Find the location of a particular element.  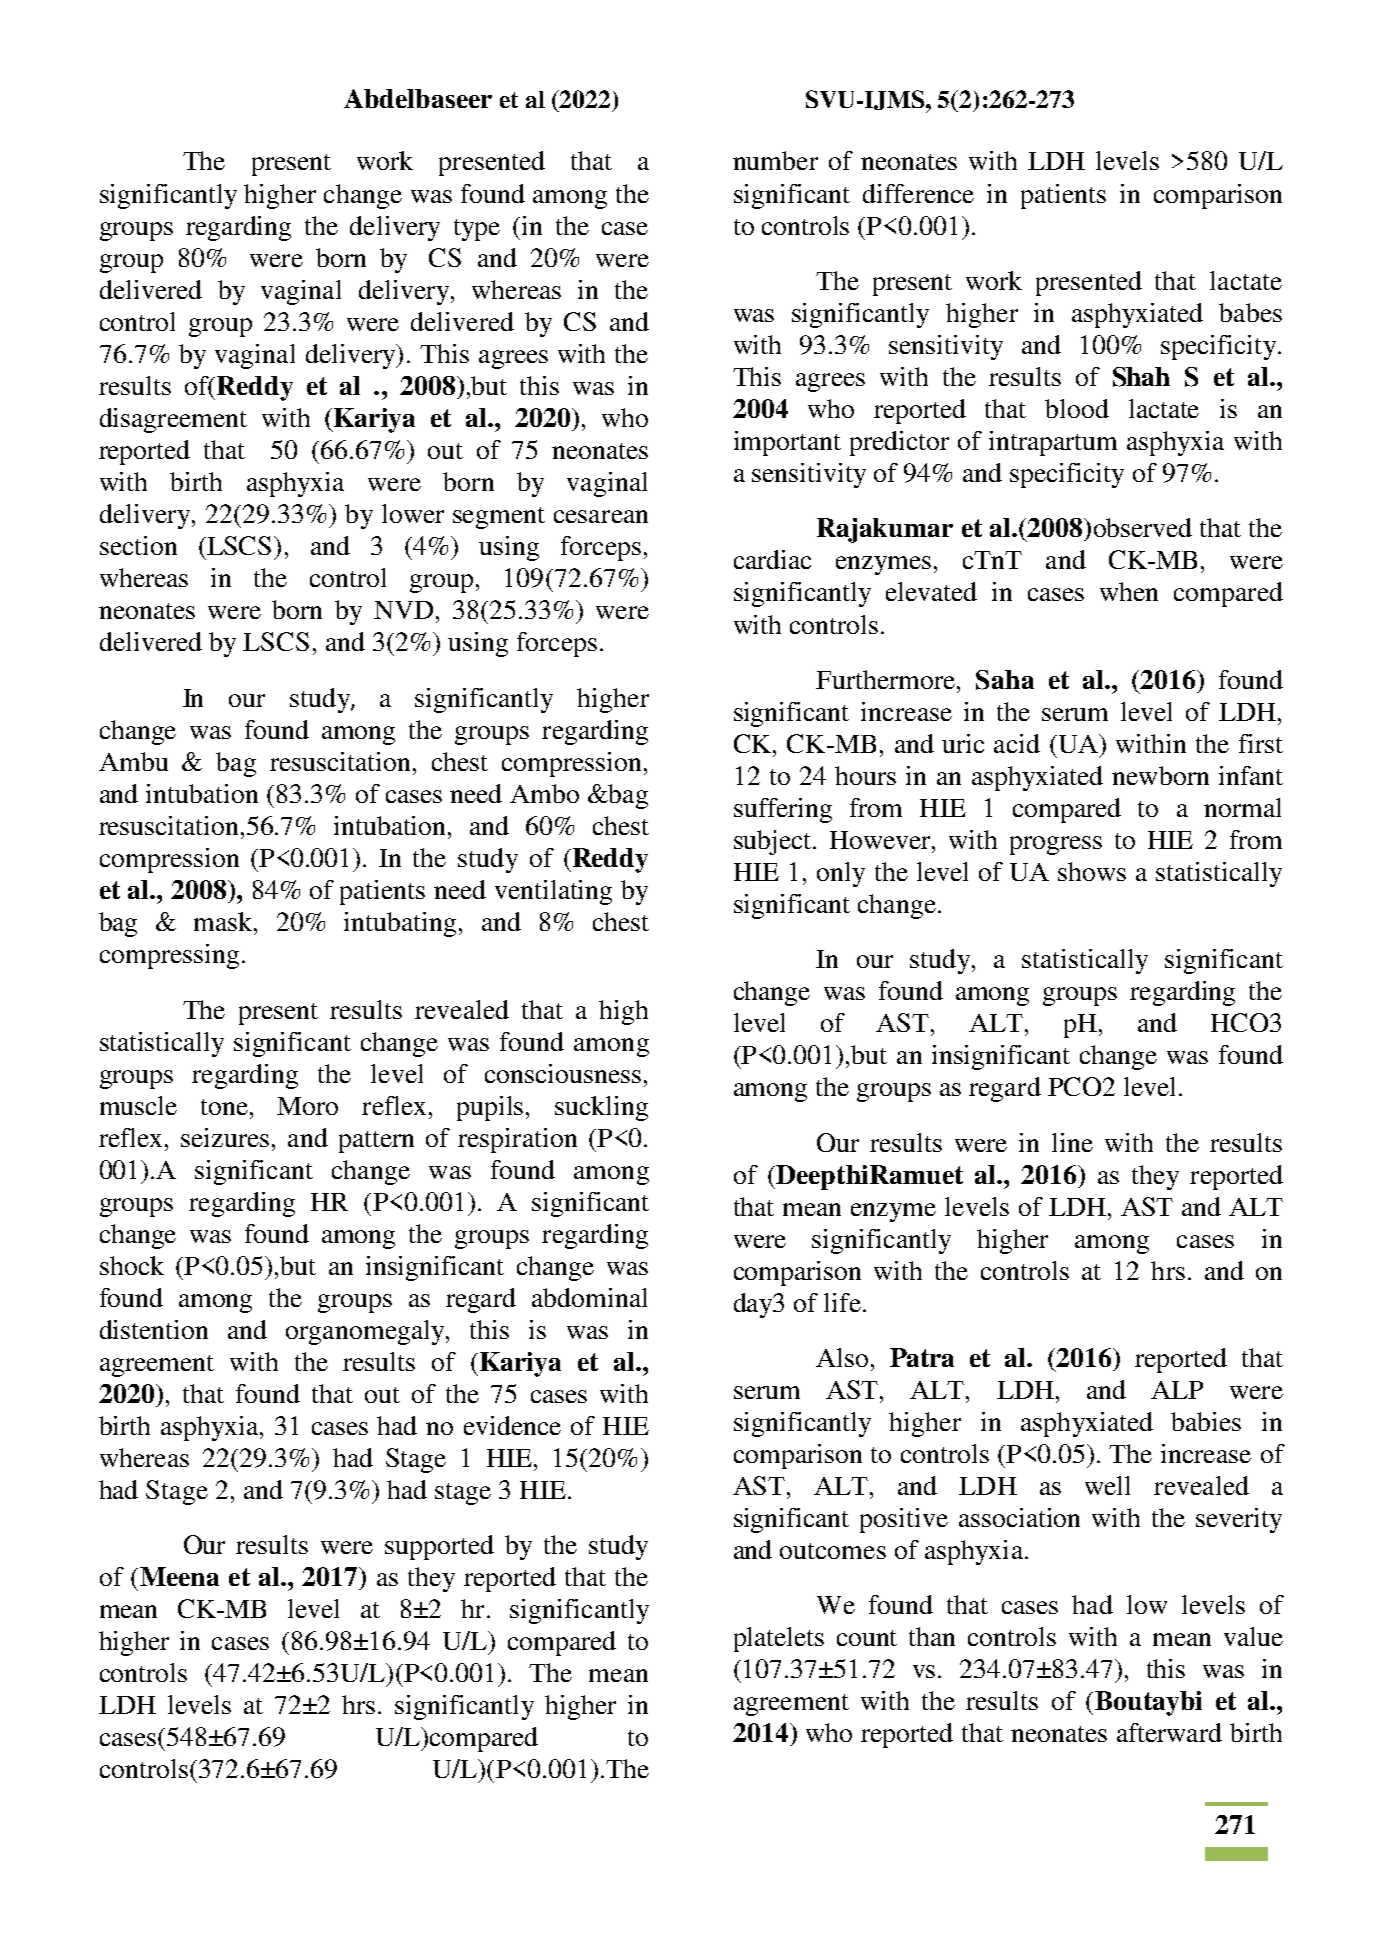

when is located at coordinates (1129, 591).
